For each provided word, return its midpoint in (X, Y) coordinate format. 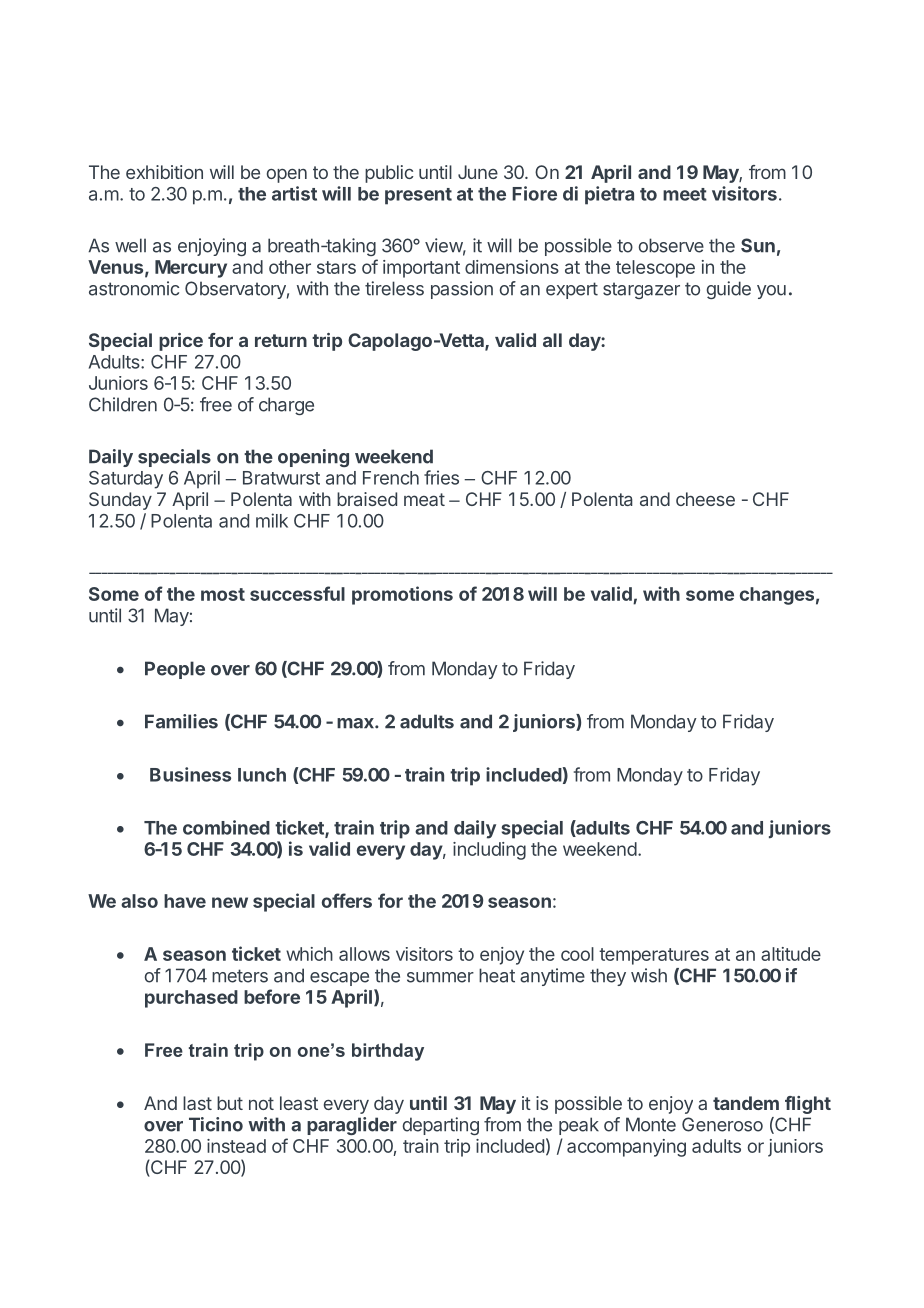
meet (685, 194)
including (489, 851)
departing (441, 1126)
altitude (791, 954)
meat (424, 499)
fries (441, 477)
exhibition (164, 172)
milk (272, 520)
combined (226, 827)
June (478, 172)
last (197, 1103)
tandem (746, 1103)
